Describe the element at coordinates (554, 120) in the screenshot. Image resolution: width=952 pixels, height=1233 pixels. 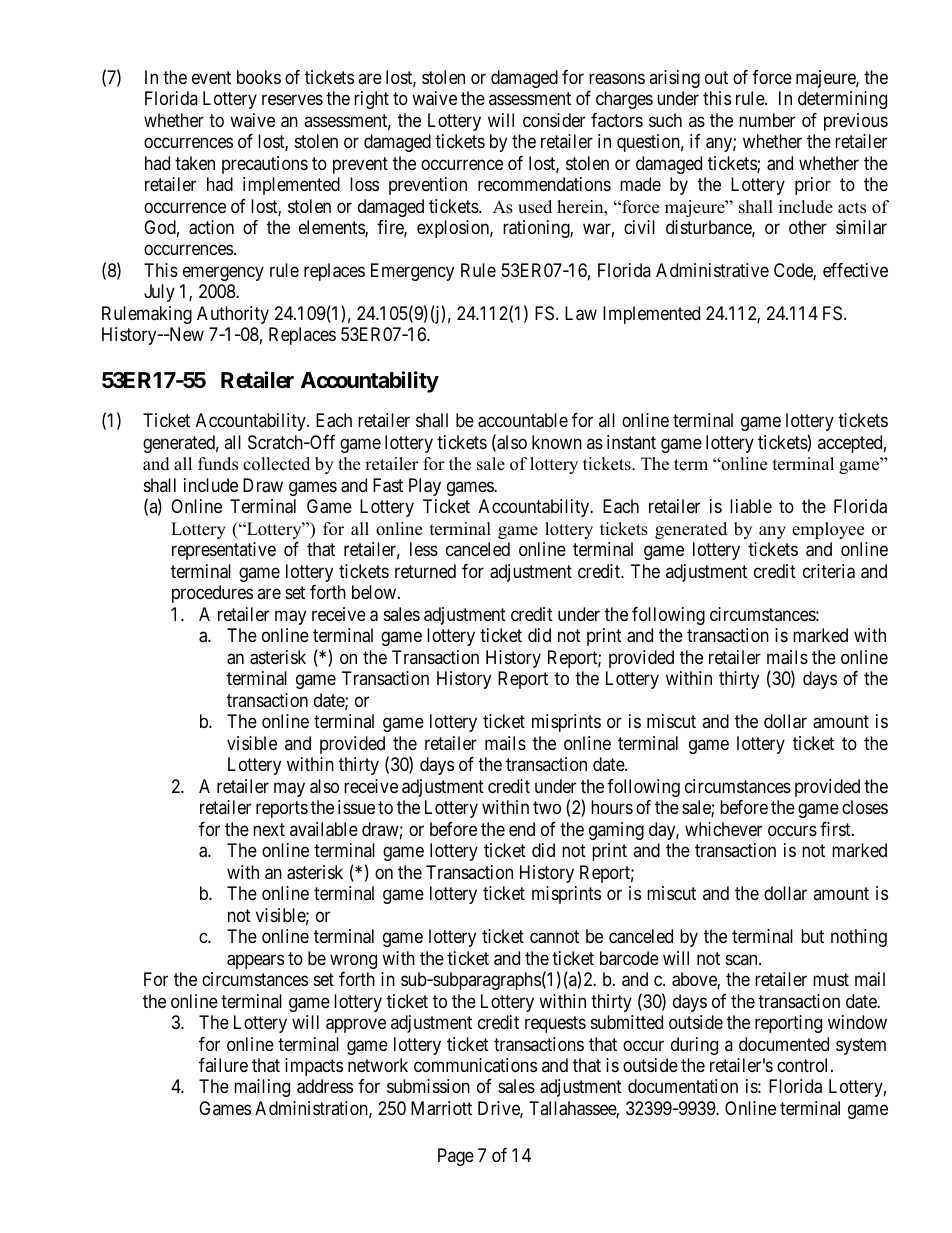
I see `consider` at that location.
